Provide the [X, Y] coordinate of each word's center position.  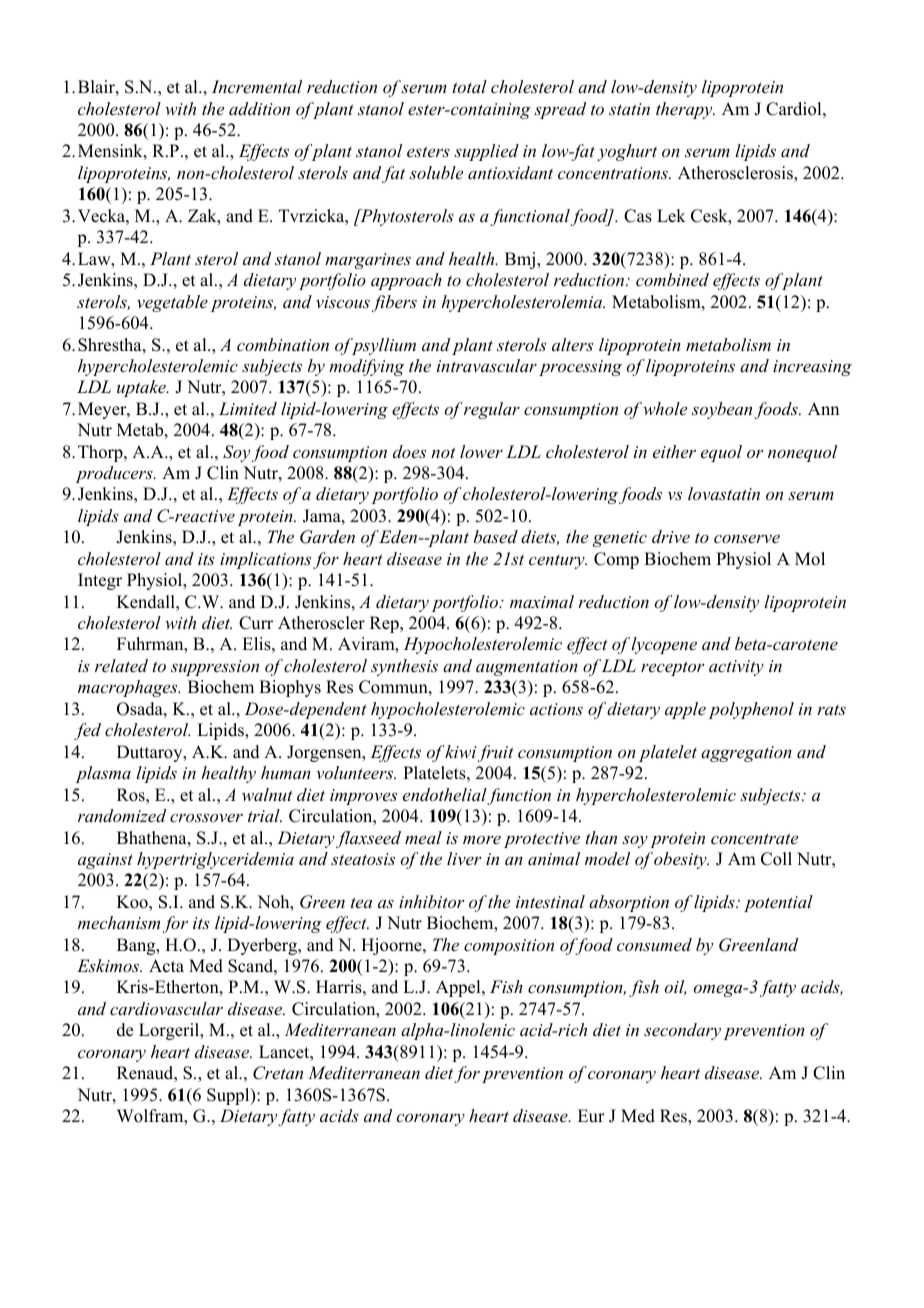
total [470, 86]
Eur [591, 1116]
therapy [685, 110]
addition [259, 108]
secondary [682, 1031]
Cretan [278, 1073]
